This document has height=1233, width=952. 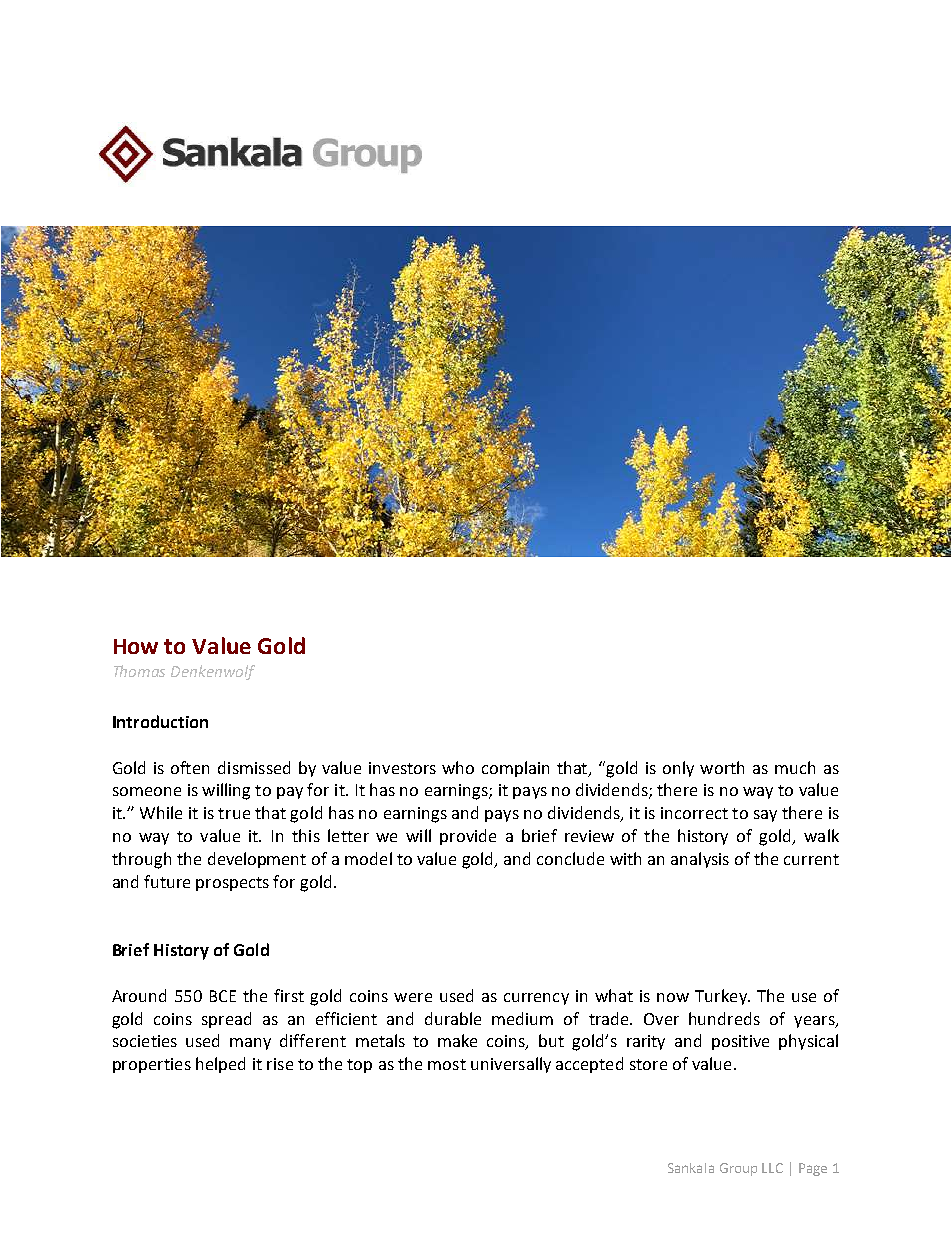 What do you see at coordinates (226, 1020) in the document?
I see `spread` at bounding box center [226, 1020].
